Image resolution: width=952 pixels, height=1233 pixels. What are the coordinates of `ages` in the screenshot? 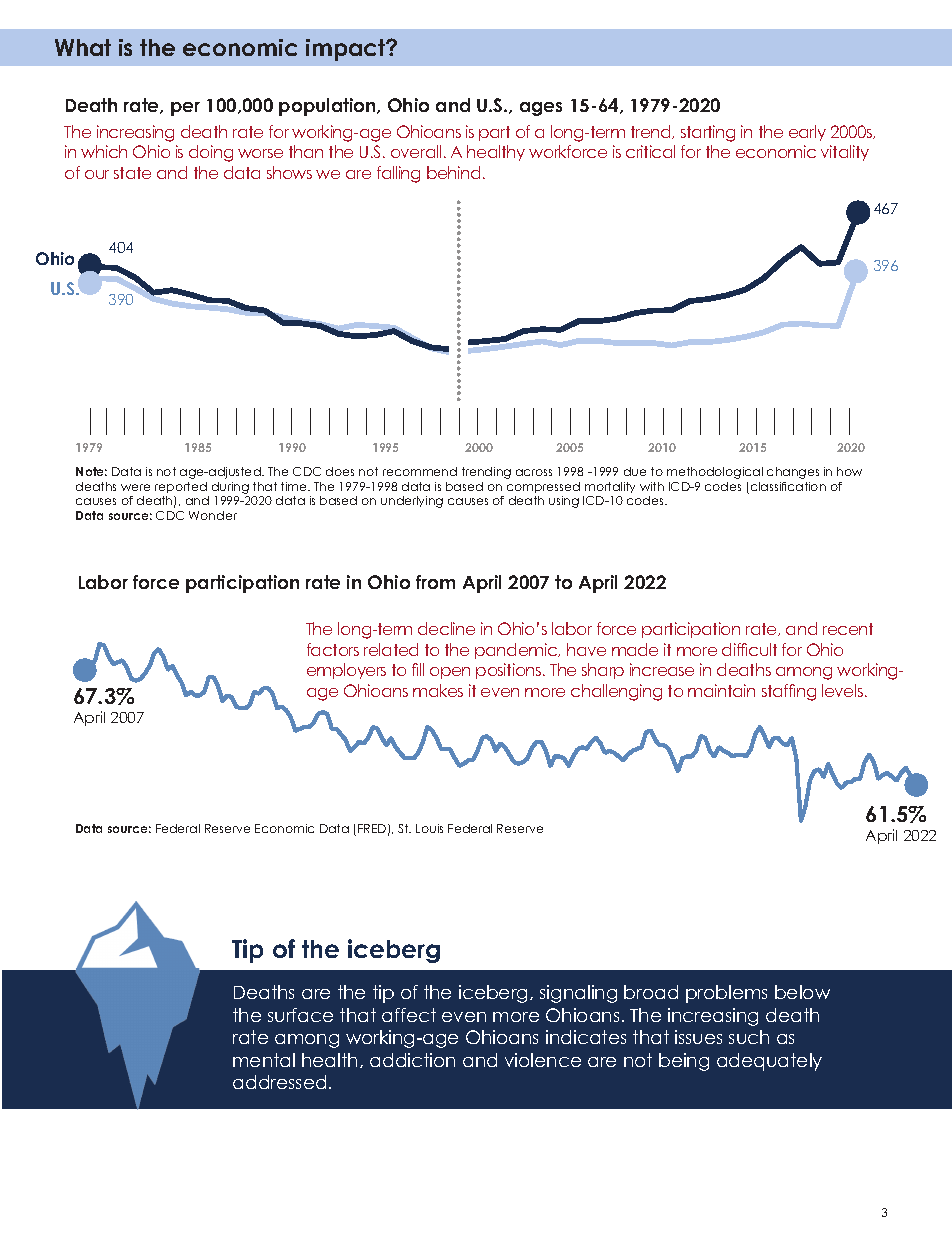 It's located at (541, 109).
